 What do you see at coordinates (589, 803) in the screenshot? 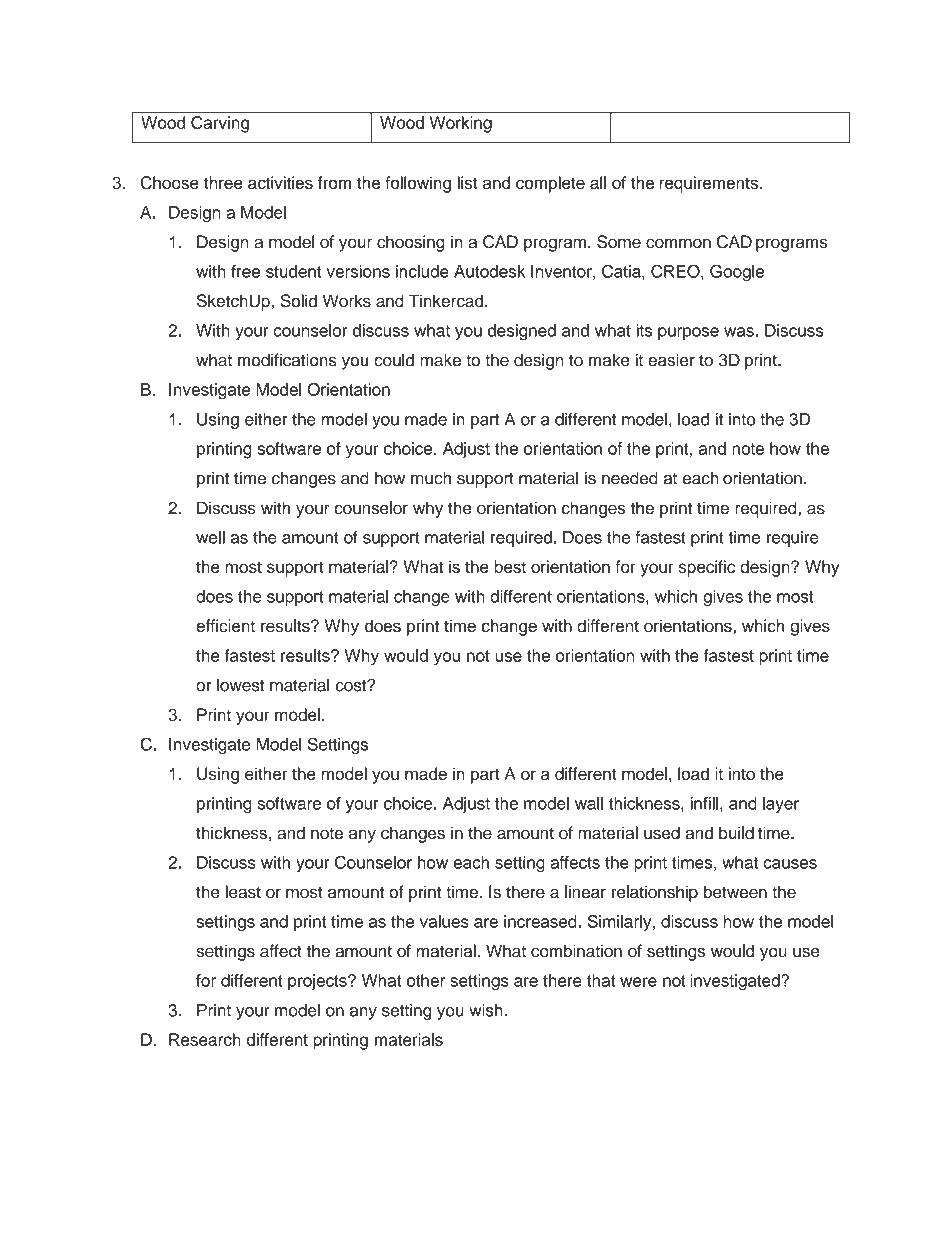
I see `wall` at bounding box center [589, 803].
